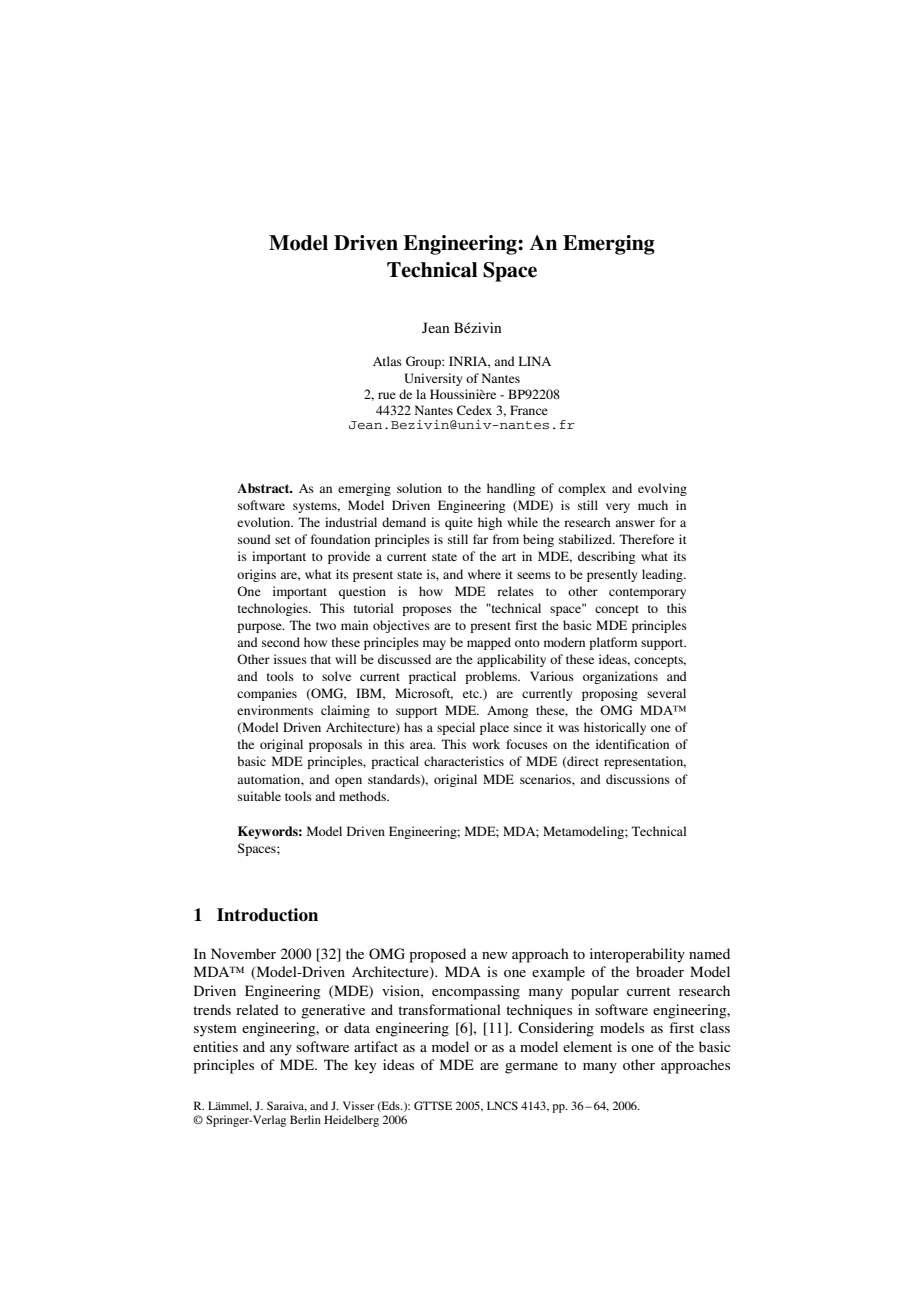 The image size is (924, 1308). What do you see at coordinates (275, 710) in the screenshot?
I see `environments` at bounding box center [275, 710].
